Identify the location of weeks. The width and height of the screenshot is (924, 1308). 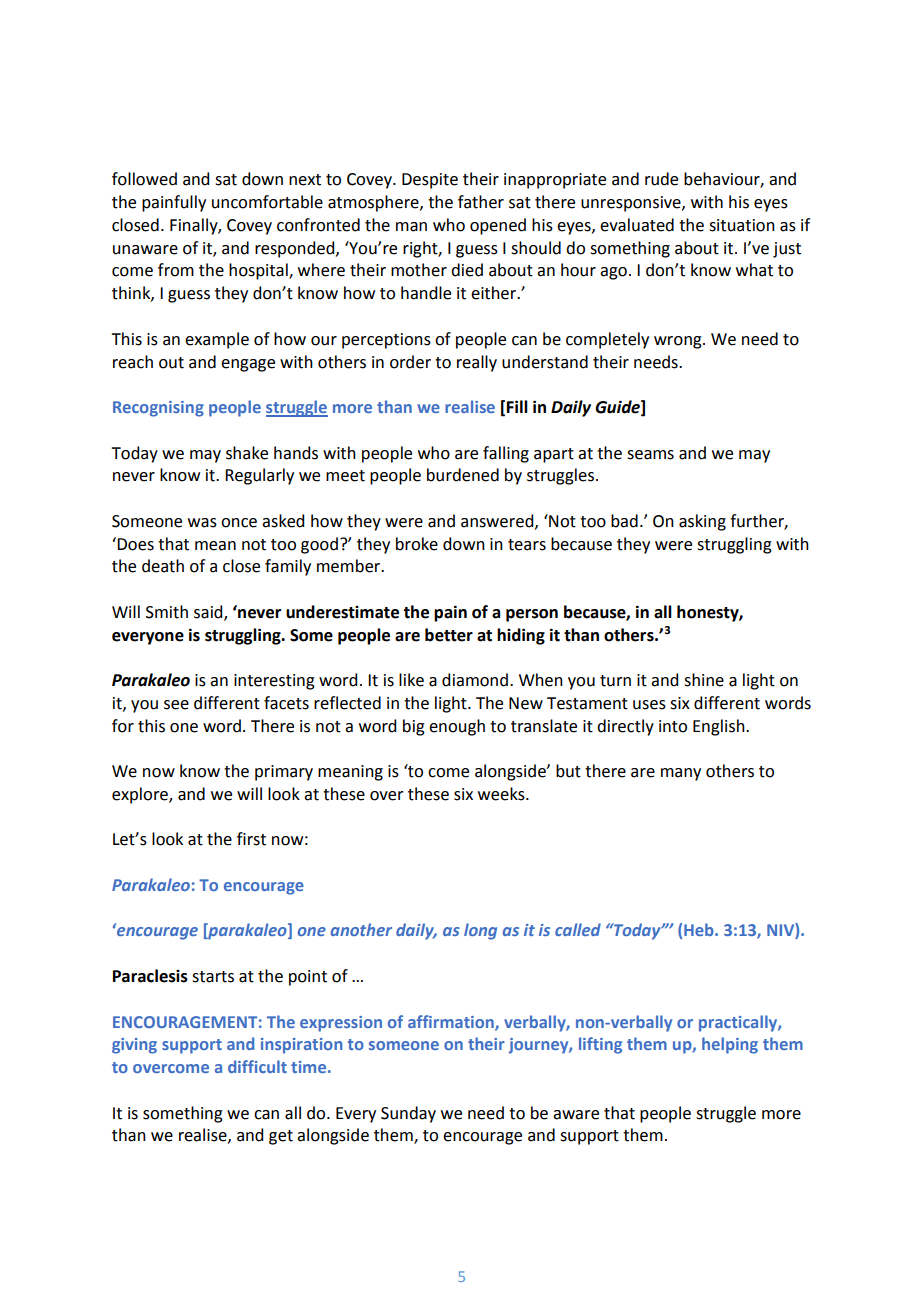
(502, 794).
